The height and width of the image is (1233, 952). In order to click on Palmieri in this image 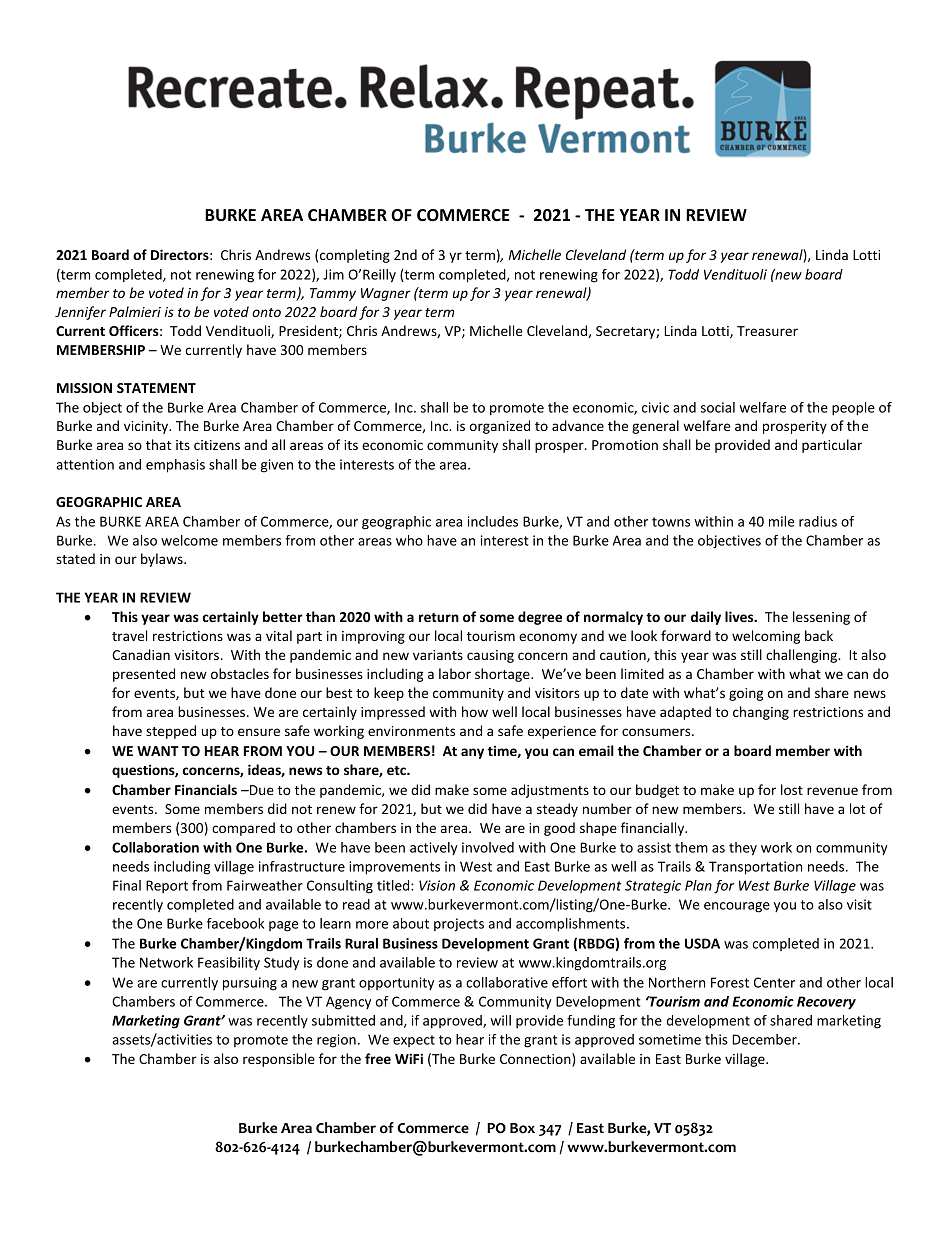, I will do `click(135, 311)`.
